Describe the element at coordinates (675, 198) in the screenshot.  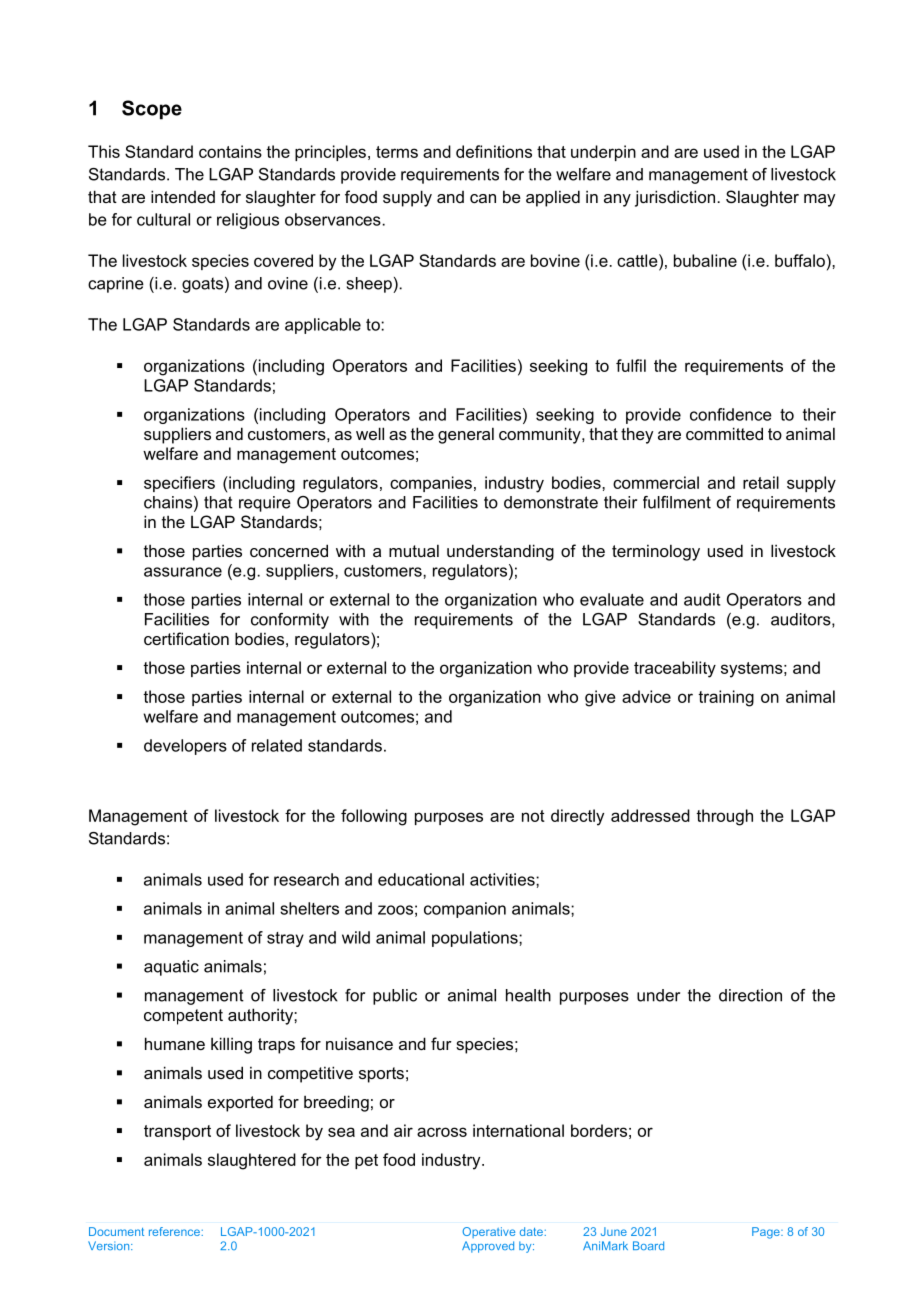
I see `jurisdiction` at that location.
